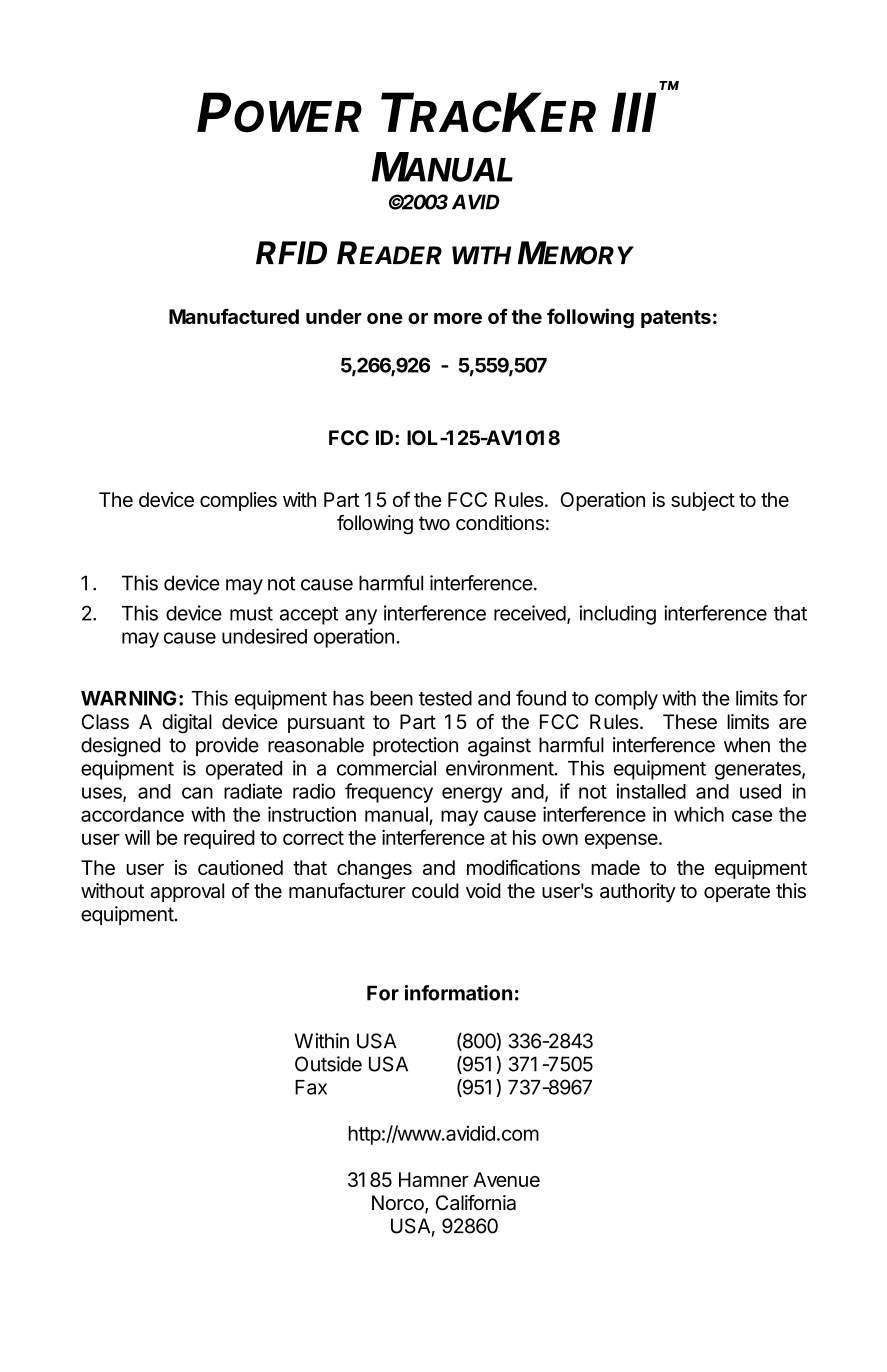  What do you see at coordinates (311, 1087) in the page?
I see `Fax` at bounding box center [311, 1087].
